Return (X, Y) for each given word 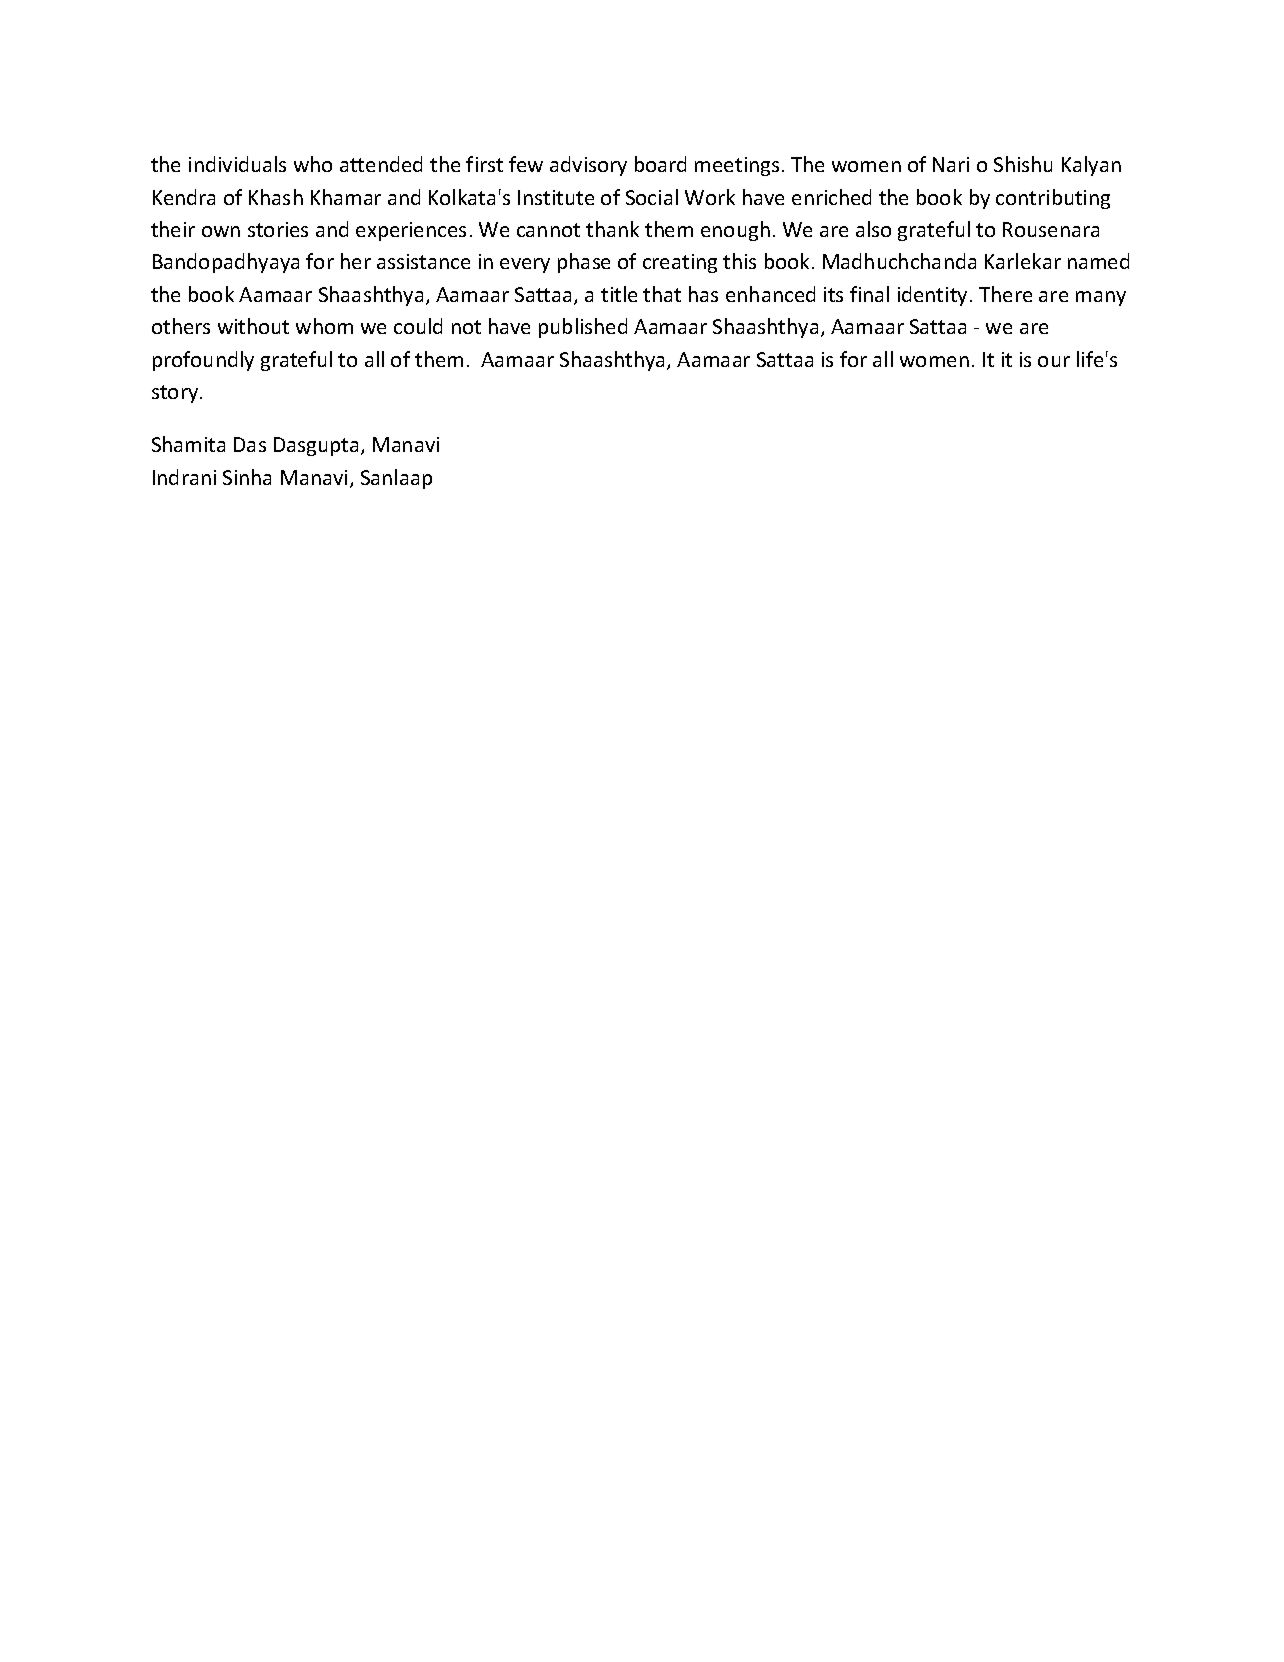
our (1054, 361)
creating (680, 263)
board (660, 164)
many (1101, 298)
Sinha (247, 477)
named (1098, 261)
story (176, 394)
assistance (423, 261)
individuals (237, 164)
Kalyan (1091, 166)
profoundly (203, 361)
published (583, 328)
